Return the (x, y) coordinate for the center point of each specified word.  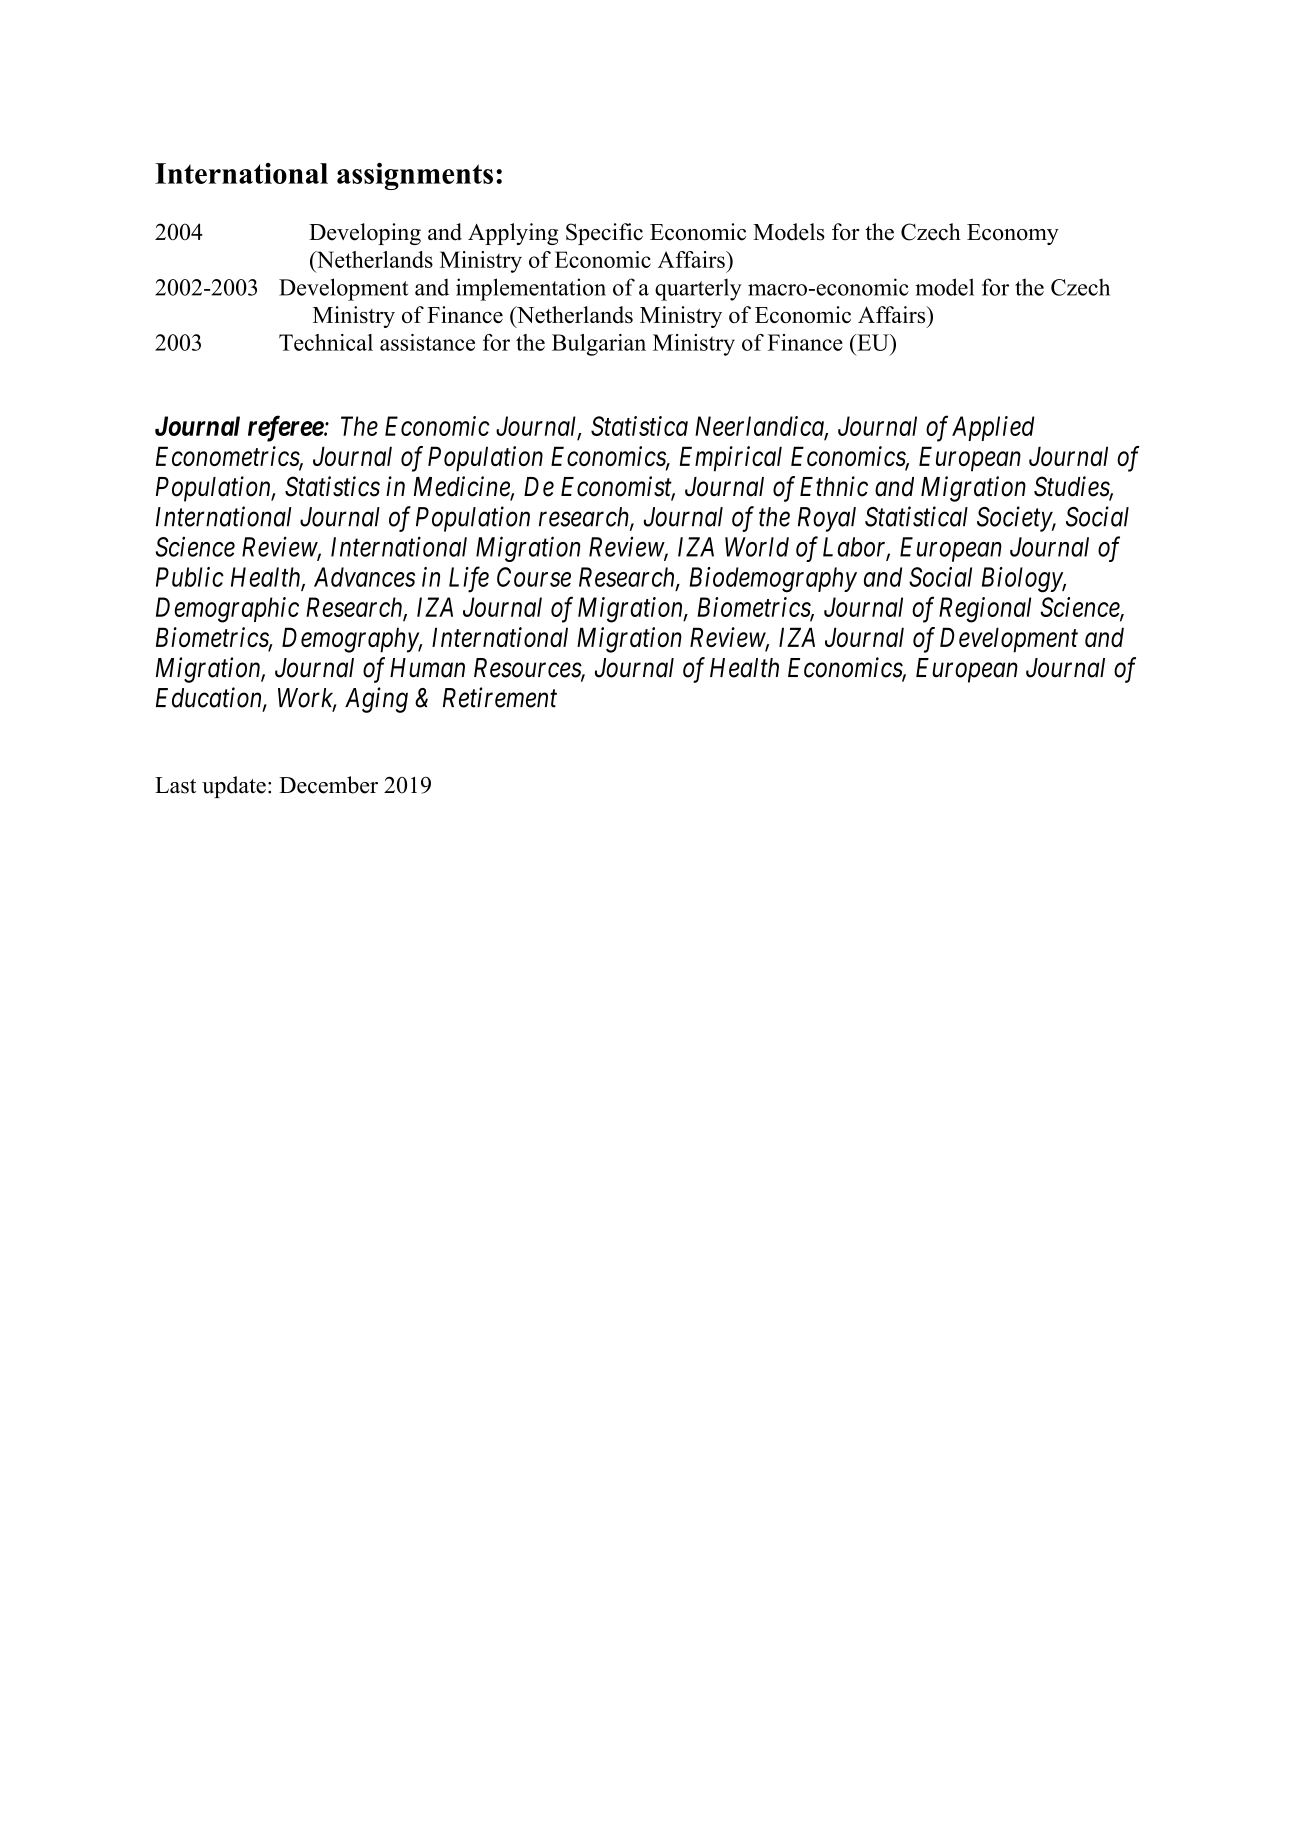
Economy (1013, 234)
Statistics (332, 486)
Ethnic (834, 486)
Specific (604, 234)
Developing (365, 234)
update (234, 787)
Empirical (731, 459)
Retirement (500, 697)
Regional (985, 610)
